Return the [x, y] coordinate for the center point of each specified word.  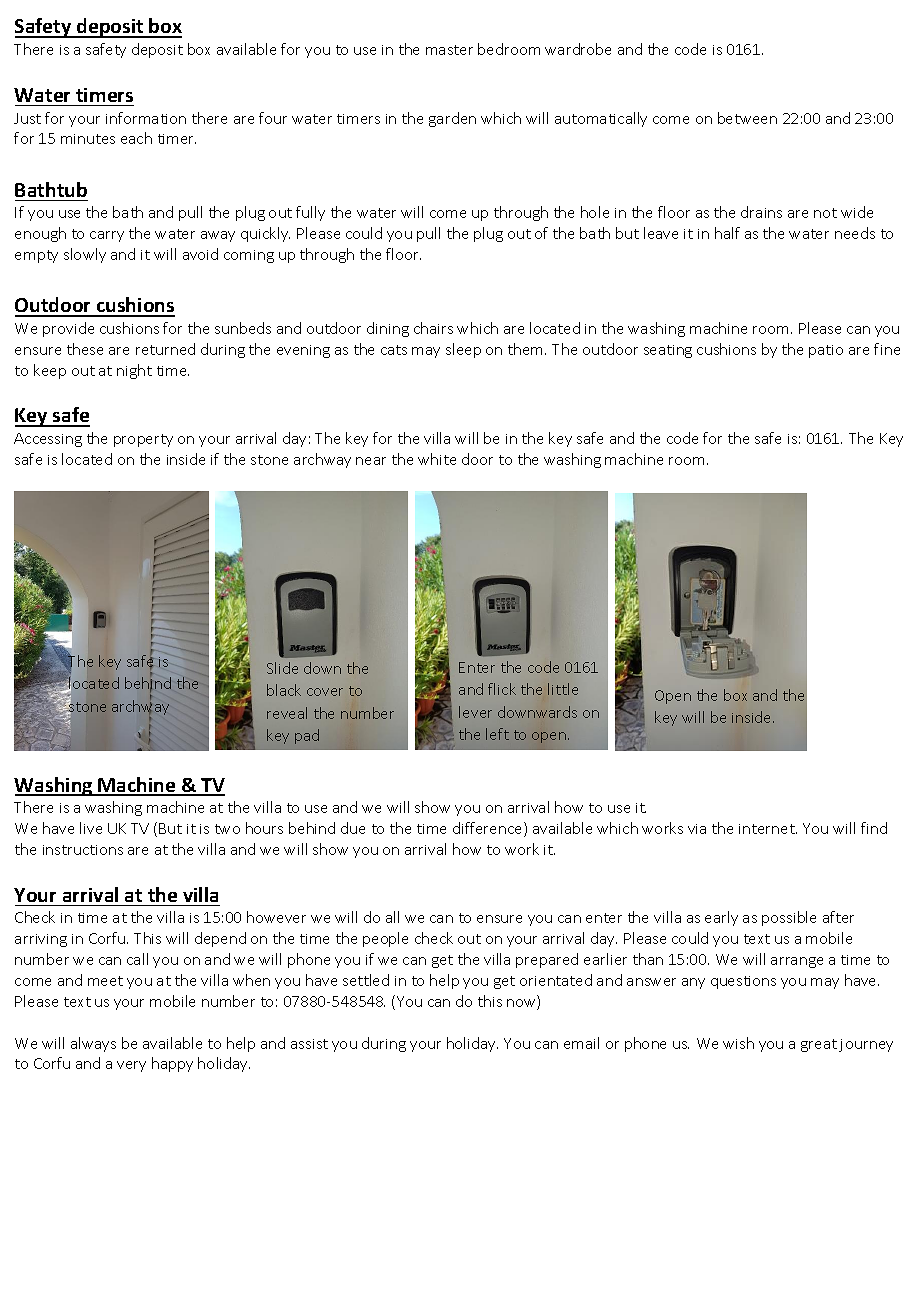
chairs [433, 328]
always [93, 1044]
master [449, 50]
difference [489, 829]
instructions [83, 850]
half [727, 233]
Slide [282, 668]
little [563, 689]
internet [768, 829]
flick [502, 689]
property [143, 440]
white [437, 459]
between [747, 118]
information [146, 118]
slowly [85, 255]
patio [826, 351]
